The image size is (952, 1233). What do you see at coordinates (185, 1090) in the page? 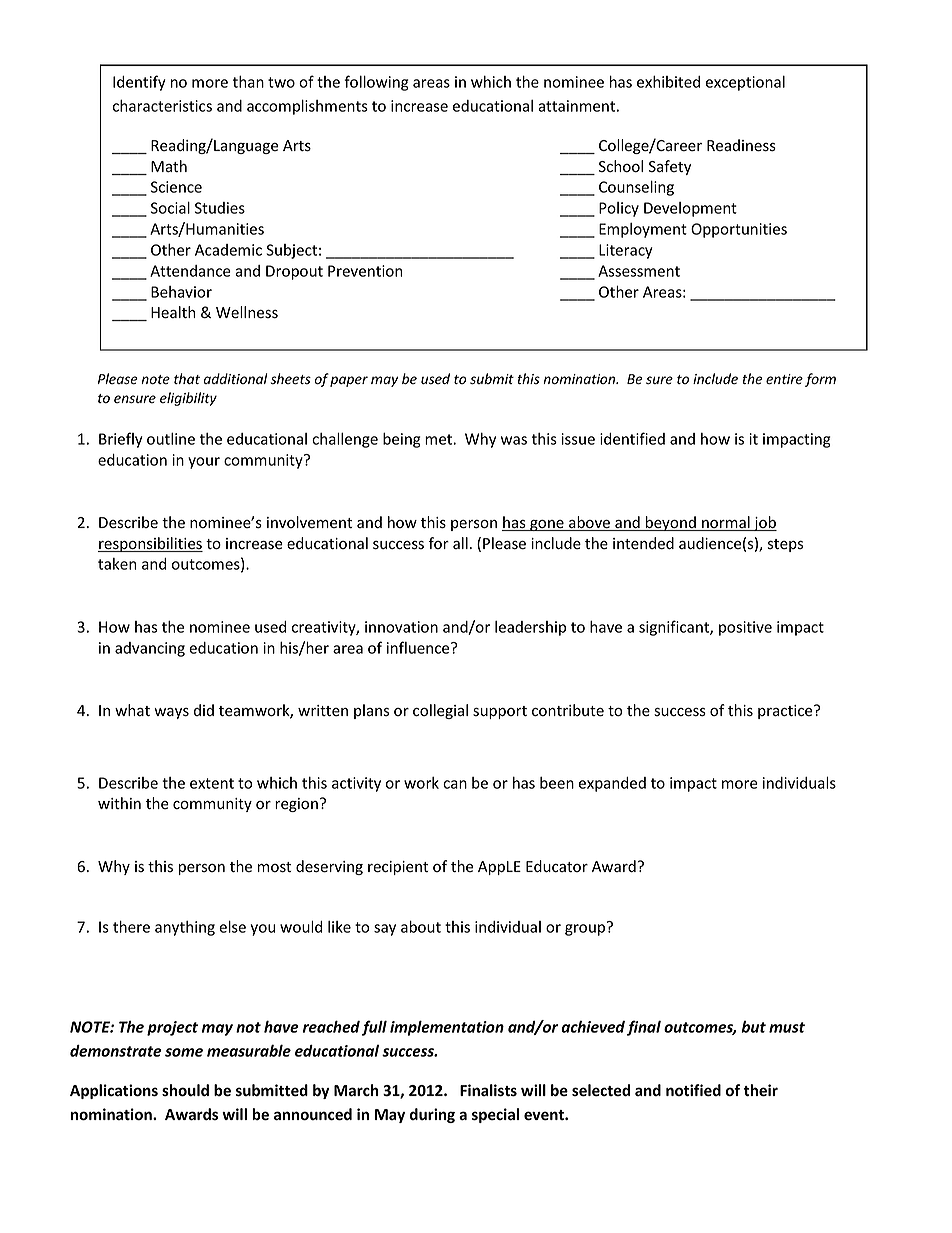
I see `should` at bounding box center [185, 1090].
